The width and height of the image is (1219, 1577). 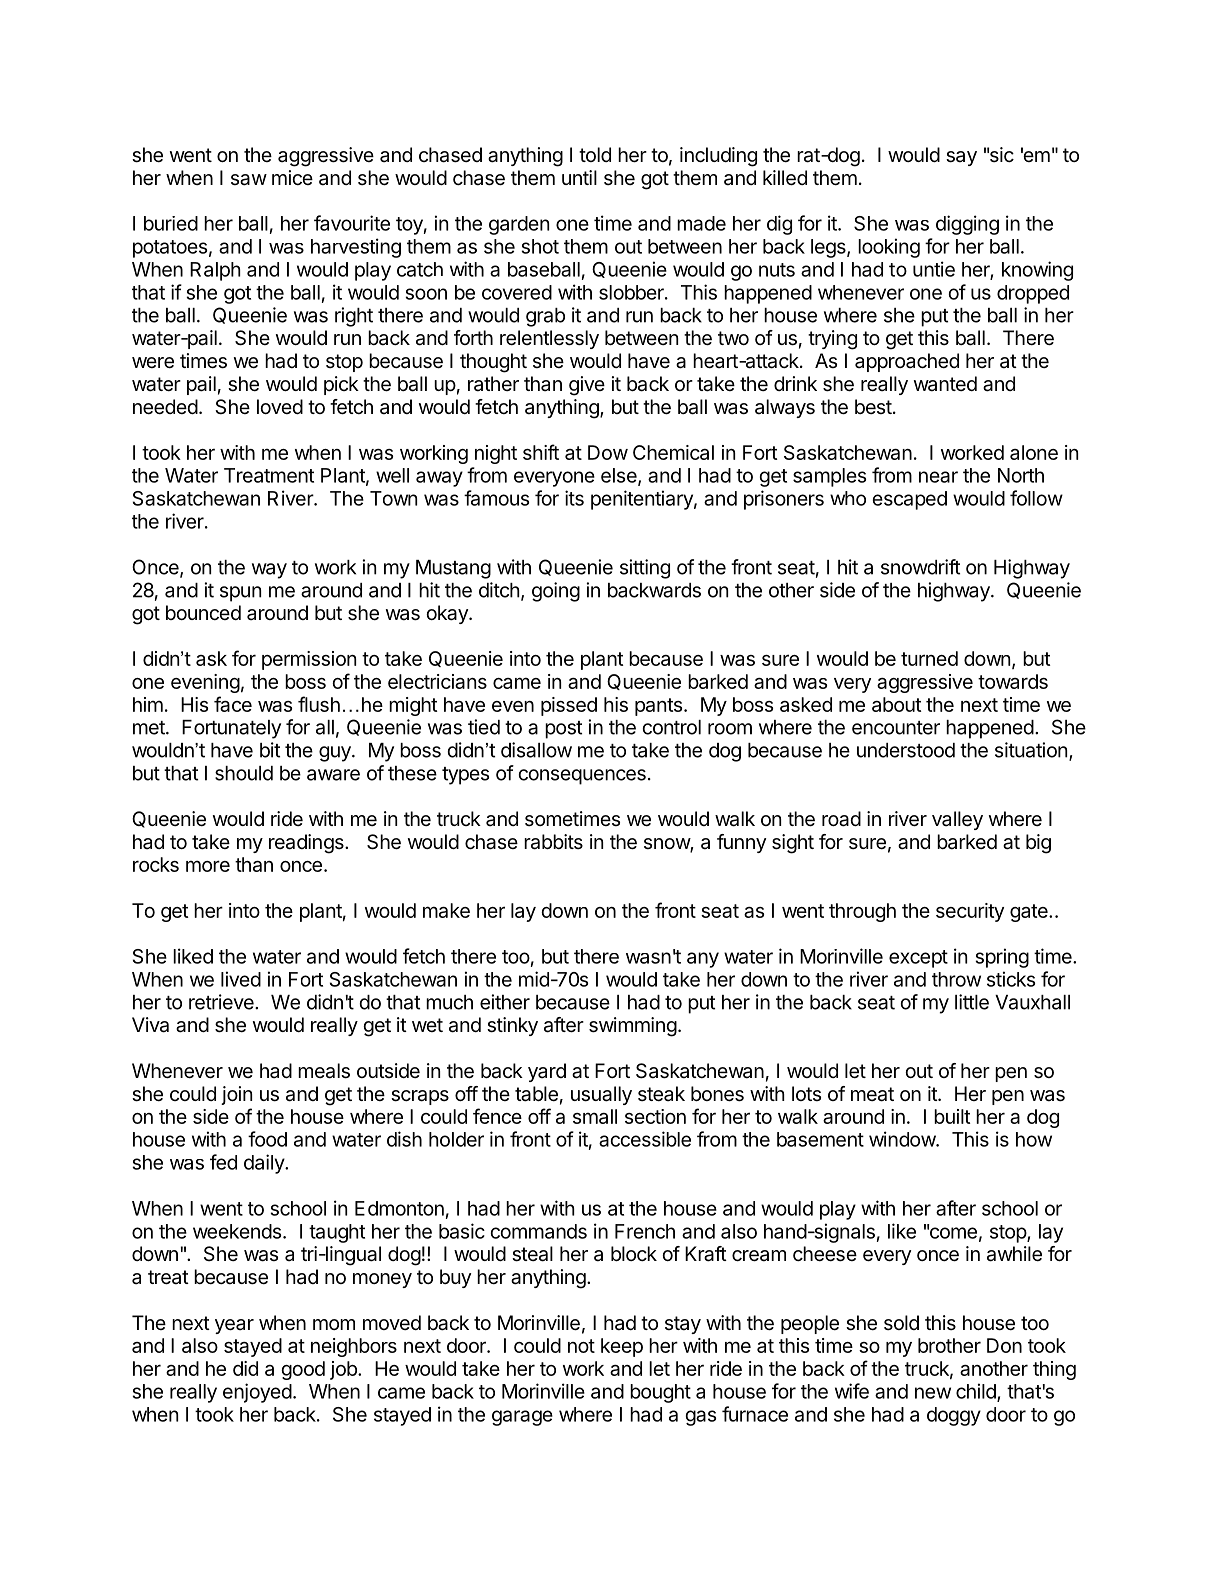 I want to click on enjoyed, so click(x=257, y=1393).
